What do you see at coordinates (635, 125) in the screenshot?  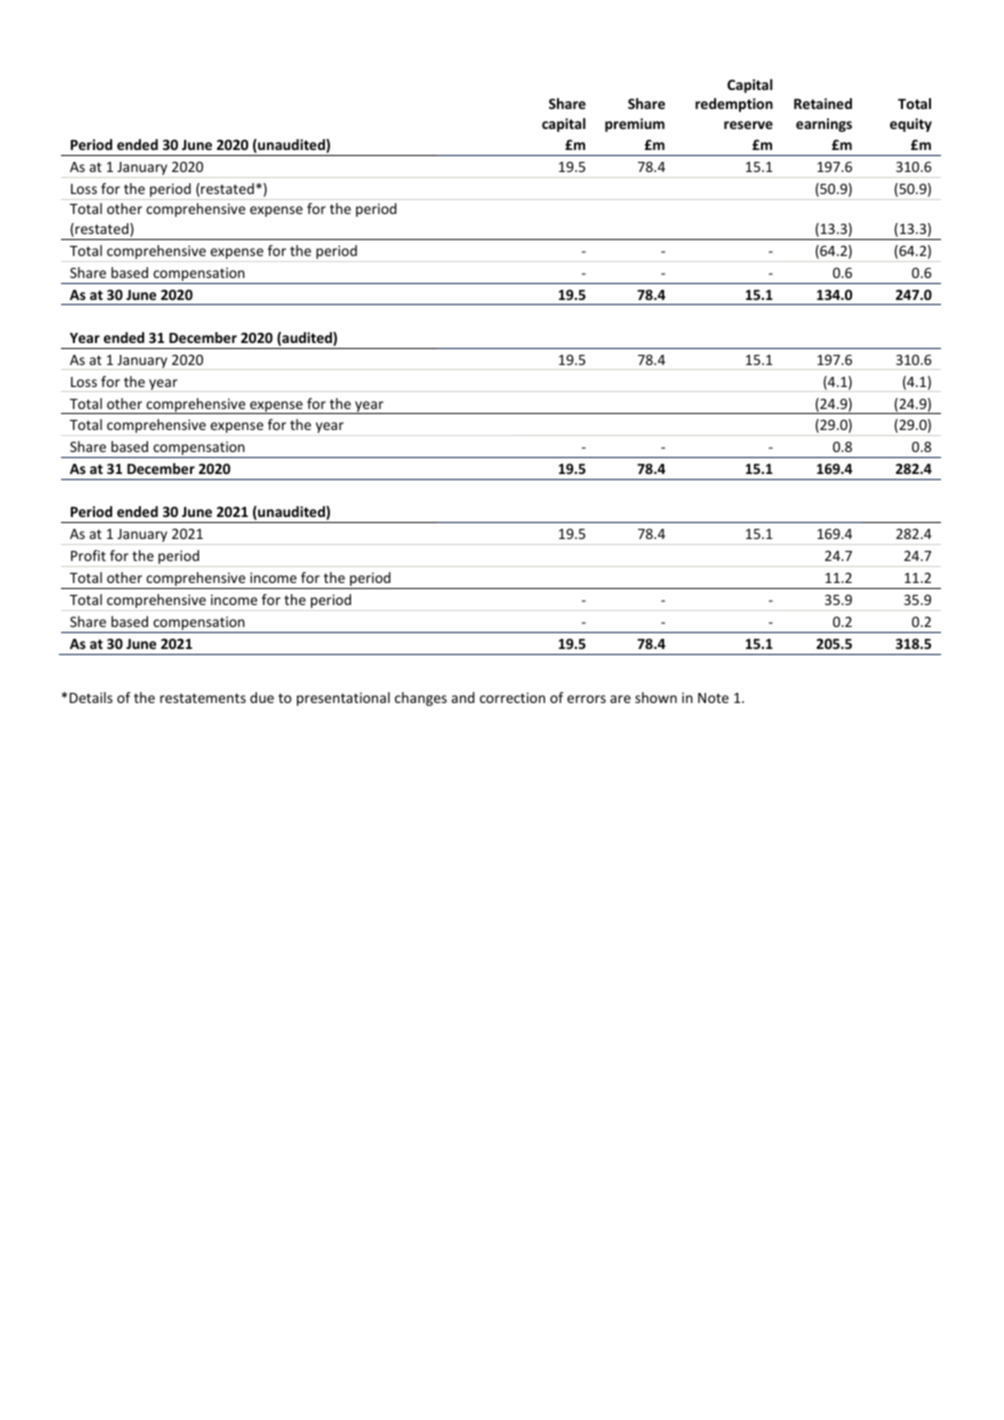 I see `premium` at bounding box center [635, 125].
